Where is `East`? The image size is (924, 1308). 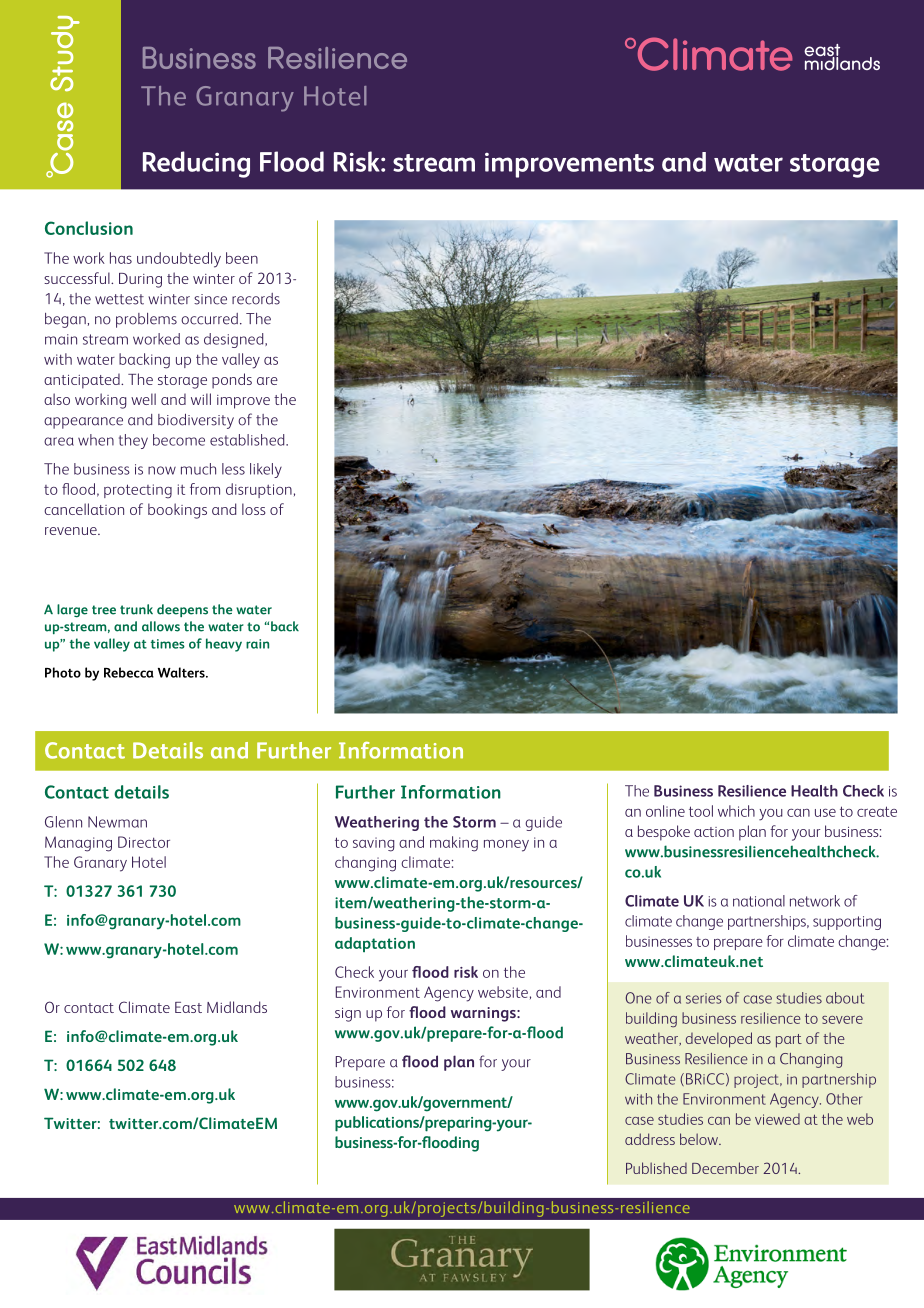
East is located at coordinates (188, 1007).
